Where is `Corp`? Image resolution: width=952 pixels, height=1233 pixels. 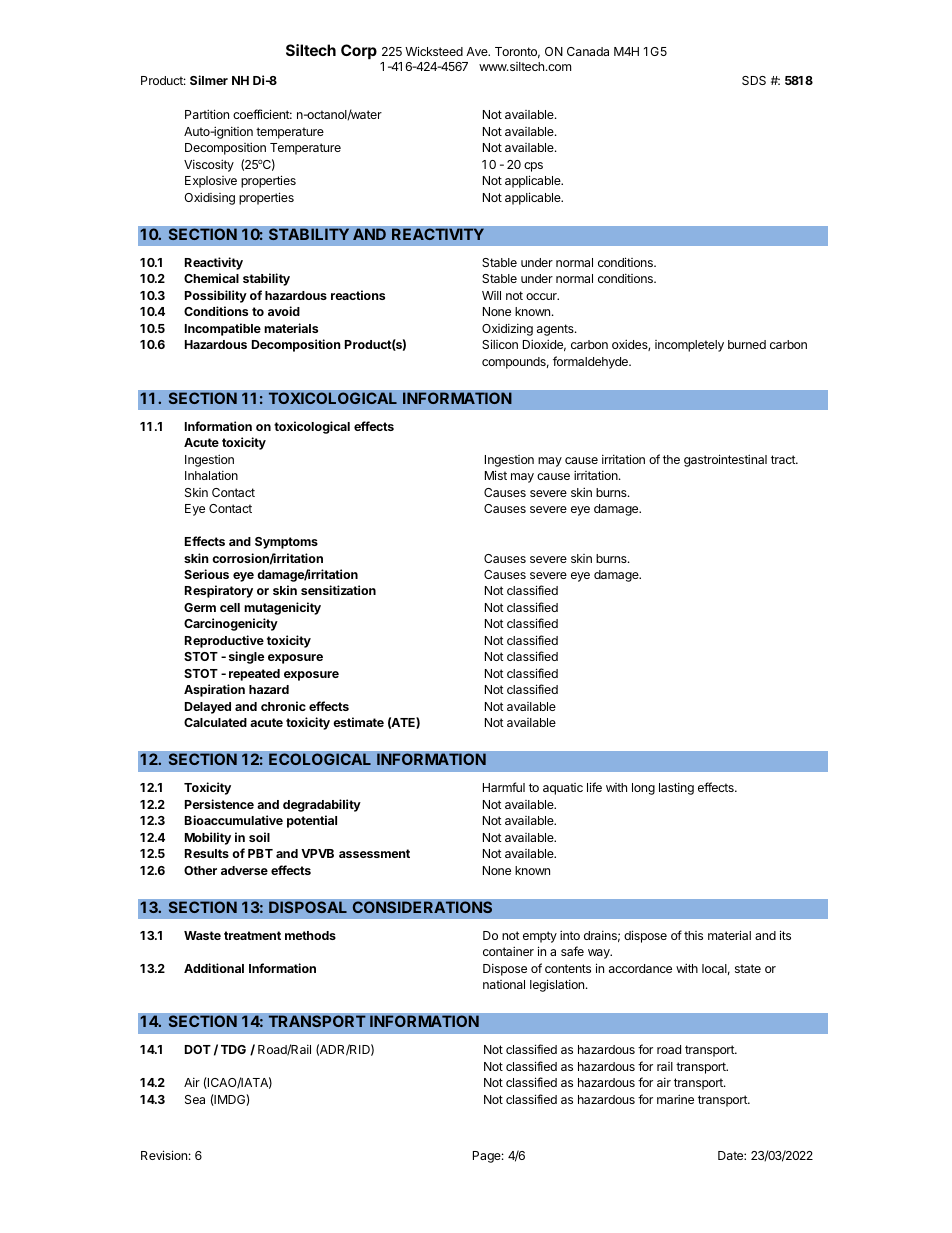
Corp is located at coordinates (359, 51).
